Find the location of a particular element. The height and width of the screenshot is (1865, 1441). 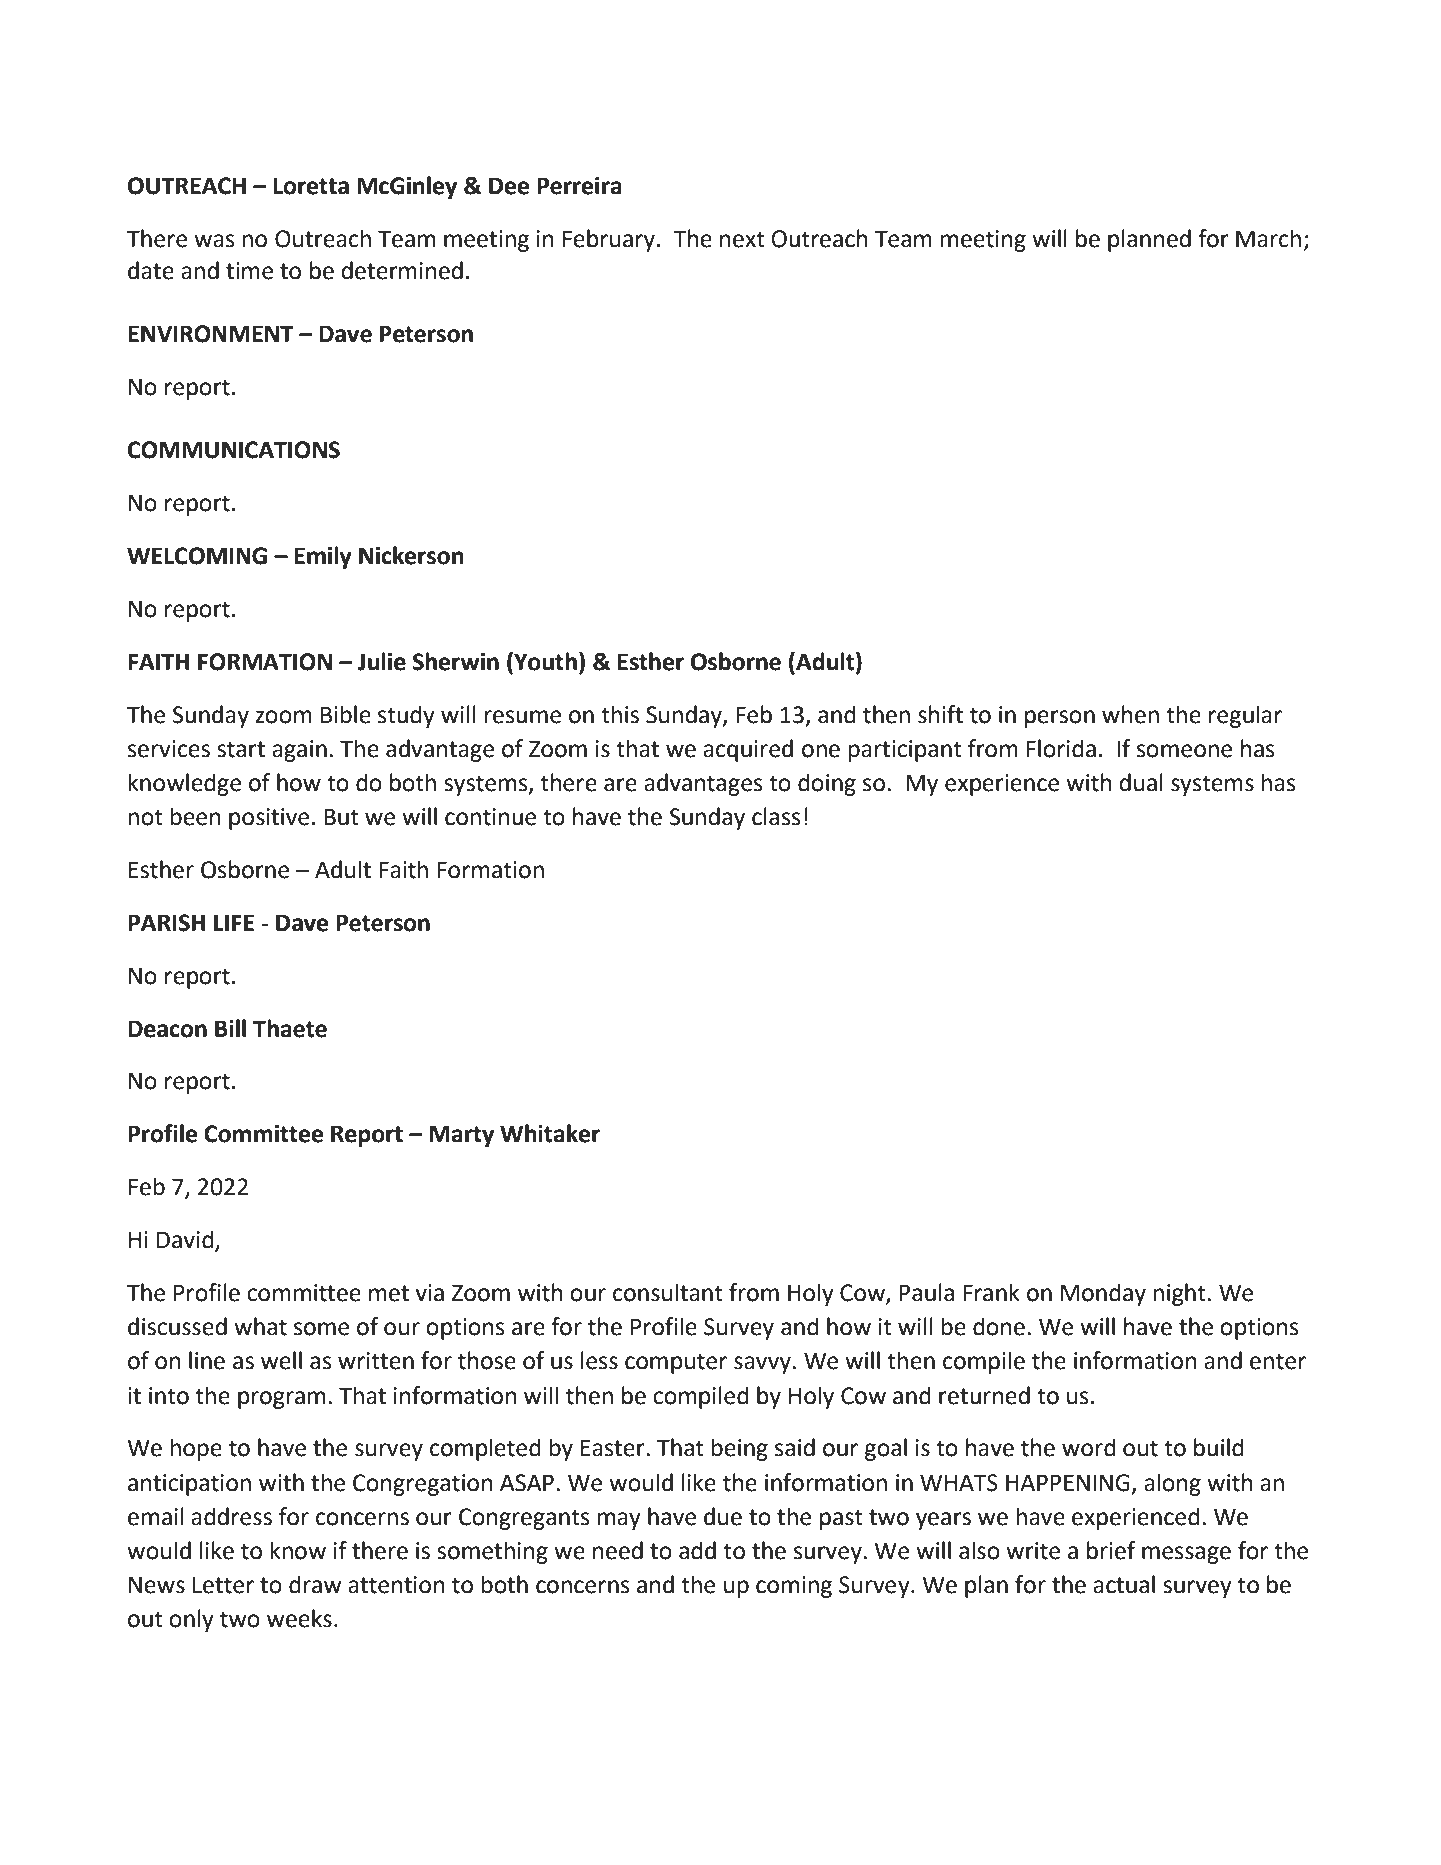

next is located at coordinates (742, 239).
